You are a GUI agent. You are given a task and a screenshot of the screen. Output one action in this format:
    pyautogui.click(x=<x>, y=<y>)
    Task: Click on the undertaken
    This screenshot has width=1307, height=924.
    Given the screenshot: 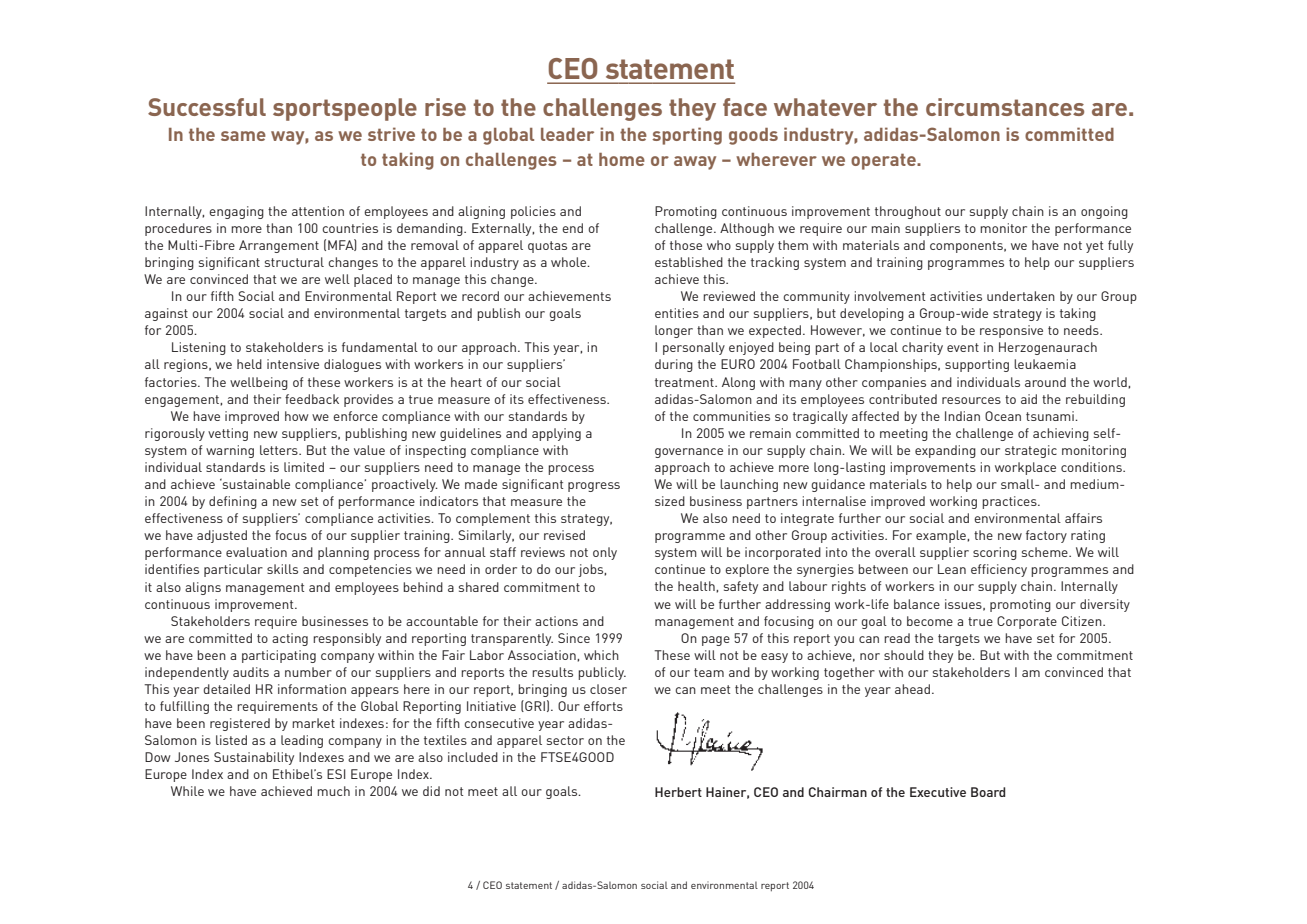 What is the action you would take?
    pyautogui.click(x=1021, y=296)
